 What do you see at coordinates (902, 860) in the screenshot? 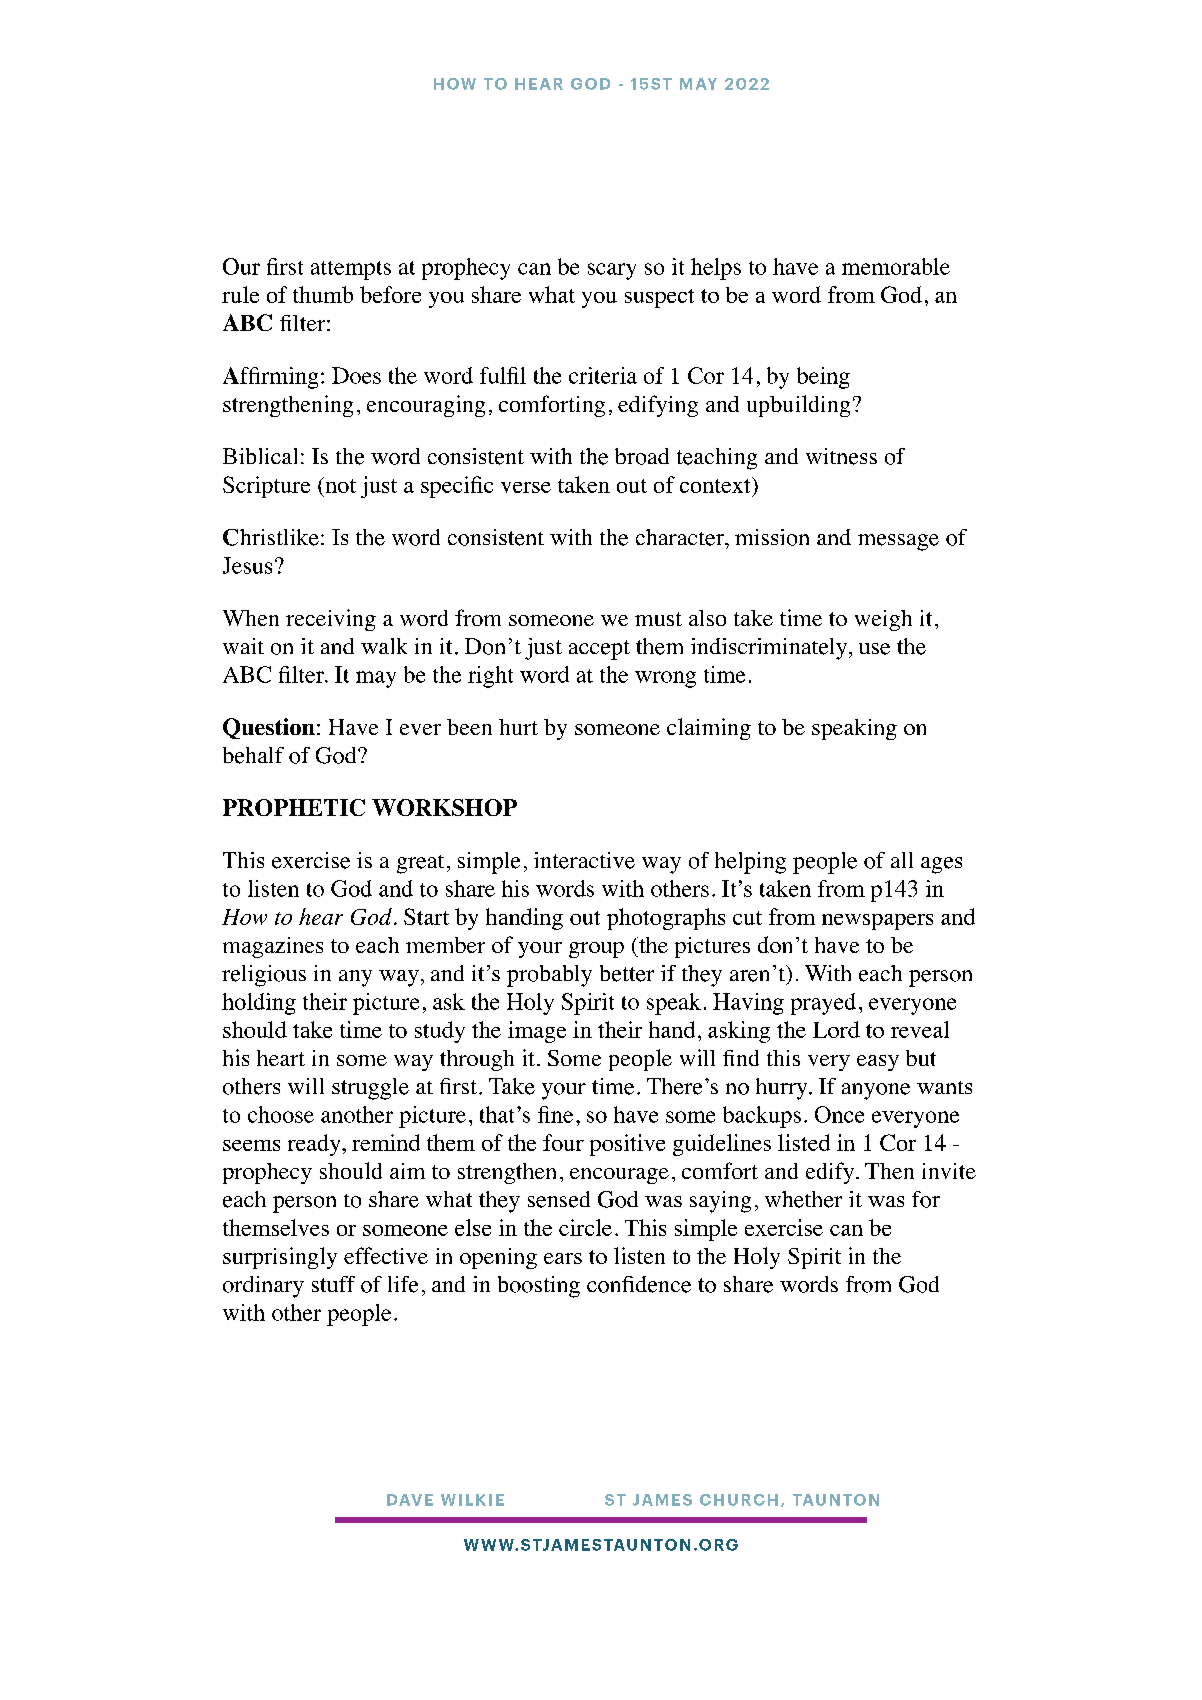
I see `all` at bounding box center [902, 860].
